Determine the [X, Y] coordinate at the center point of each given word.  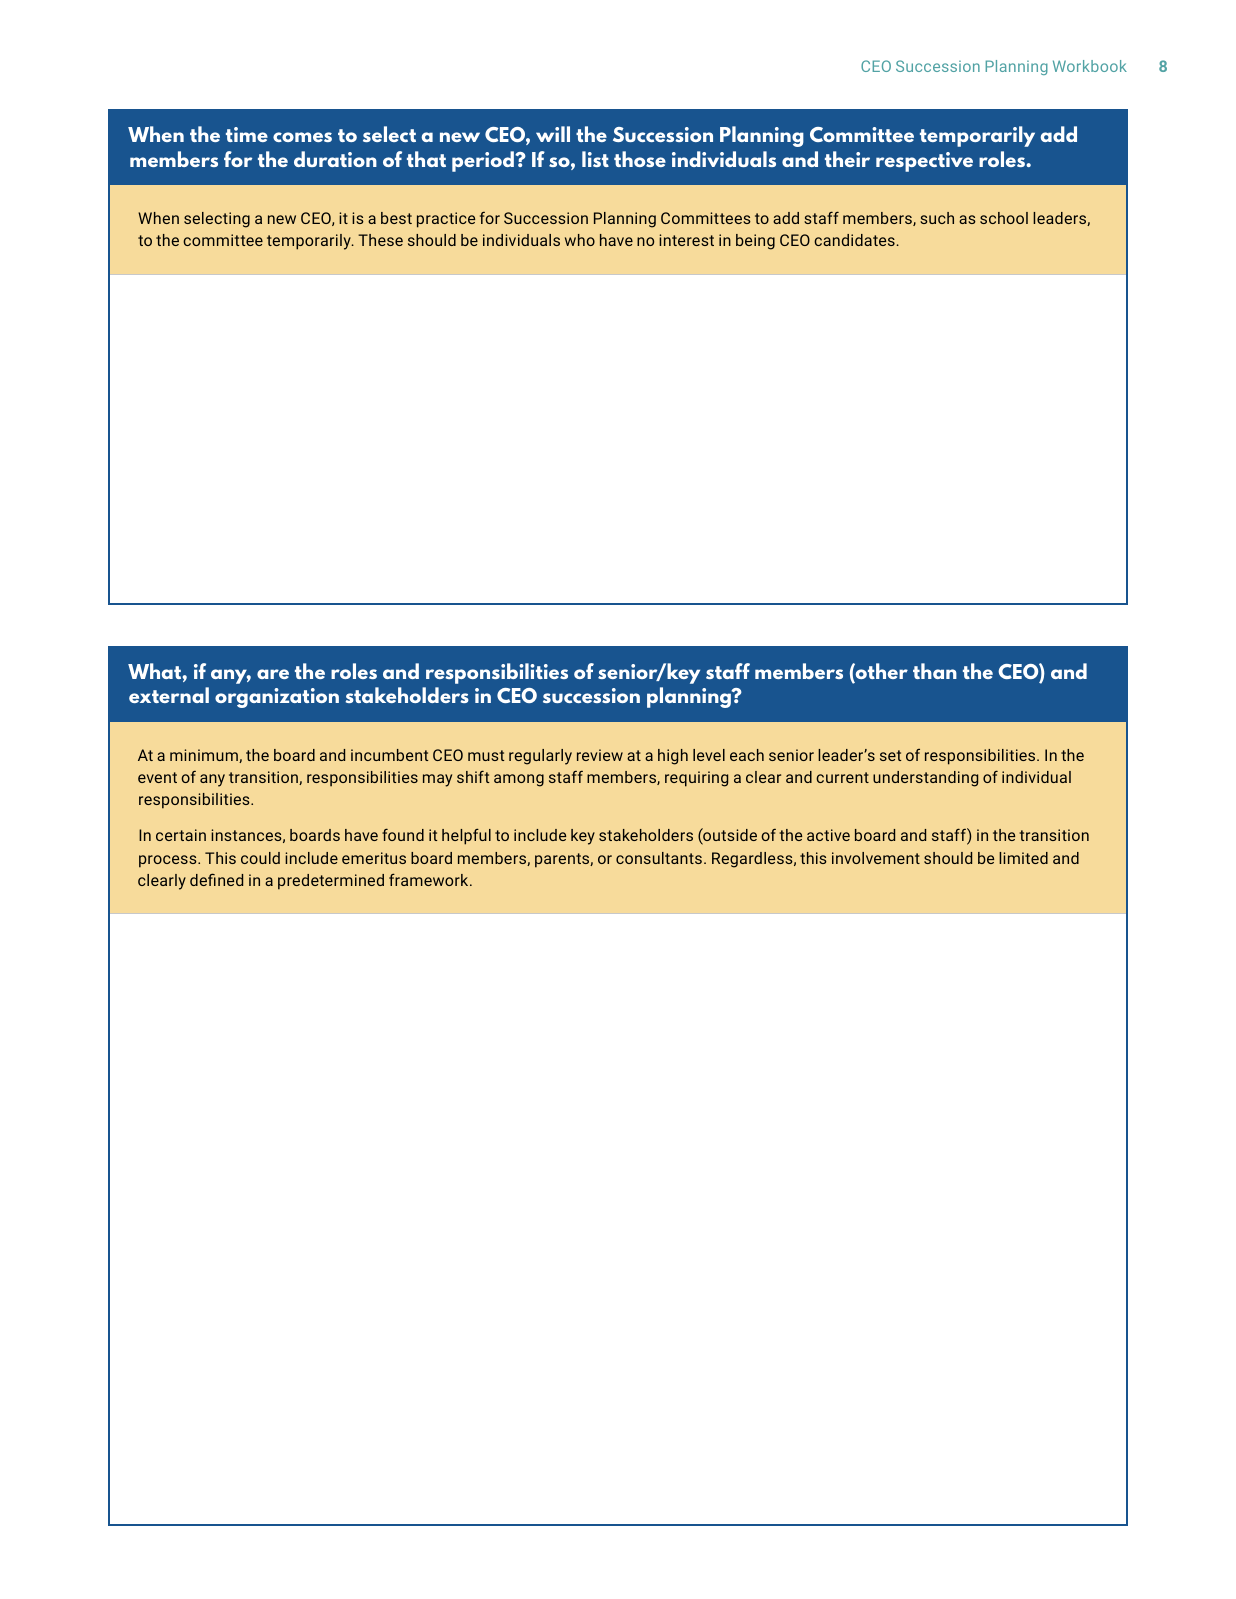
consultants [659, 858]
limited [1023, 858]
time [247, 134]
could [260, 858]
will [553, 134]
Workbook [1090, 66]
